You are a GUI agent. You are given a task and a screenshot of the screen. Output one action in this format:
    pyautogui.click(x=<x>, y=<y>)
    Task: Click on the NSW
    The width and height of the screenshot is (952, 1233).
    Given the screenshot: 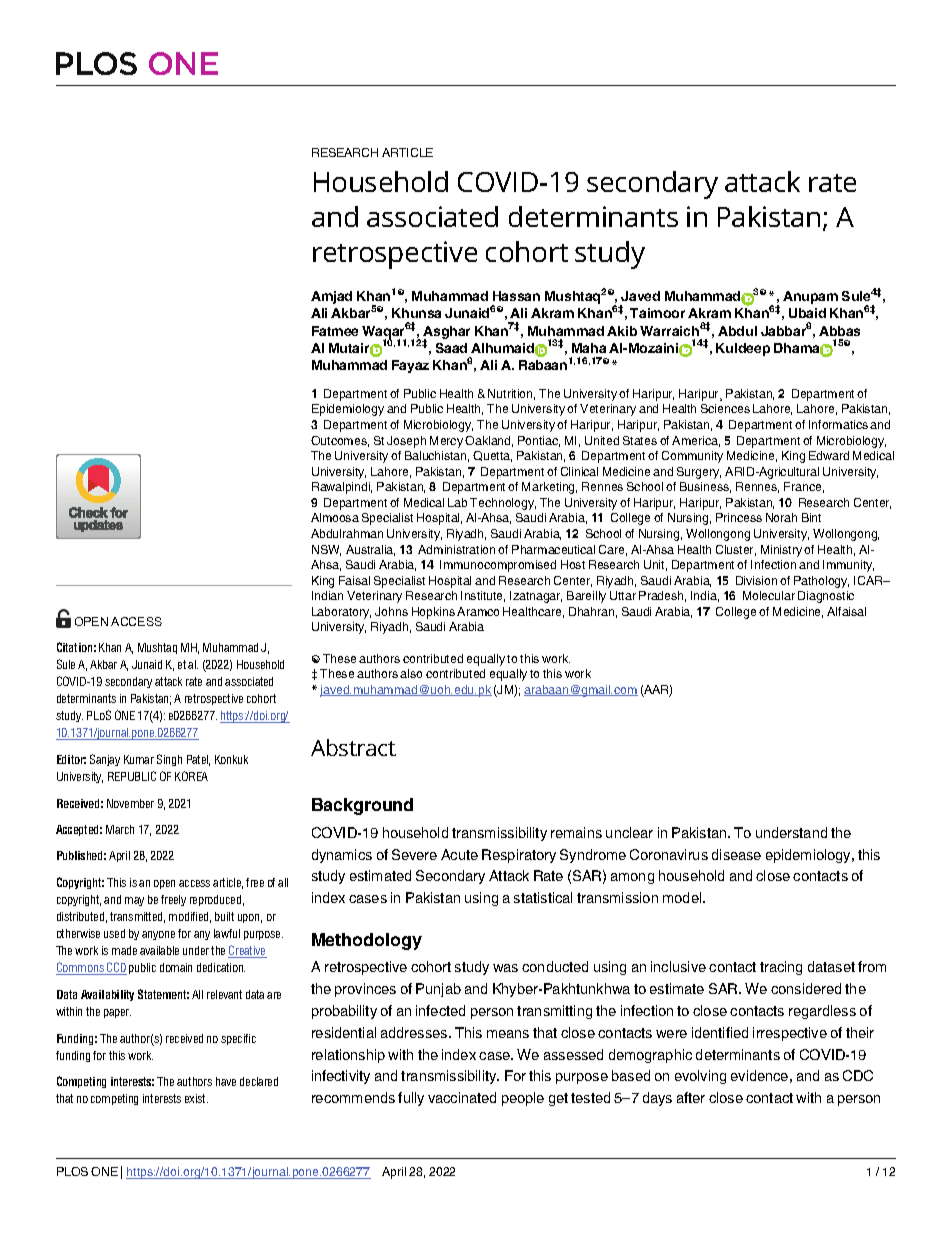 What is the action you would take?
    pyautogui.click(x=326, y=550)
